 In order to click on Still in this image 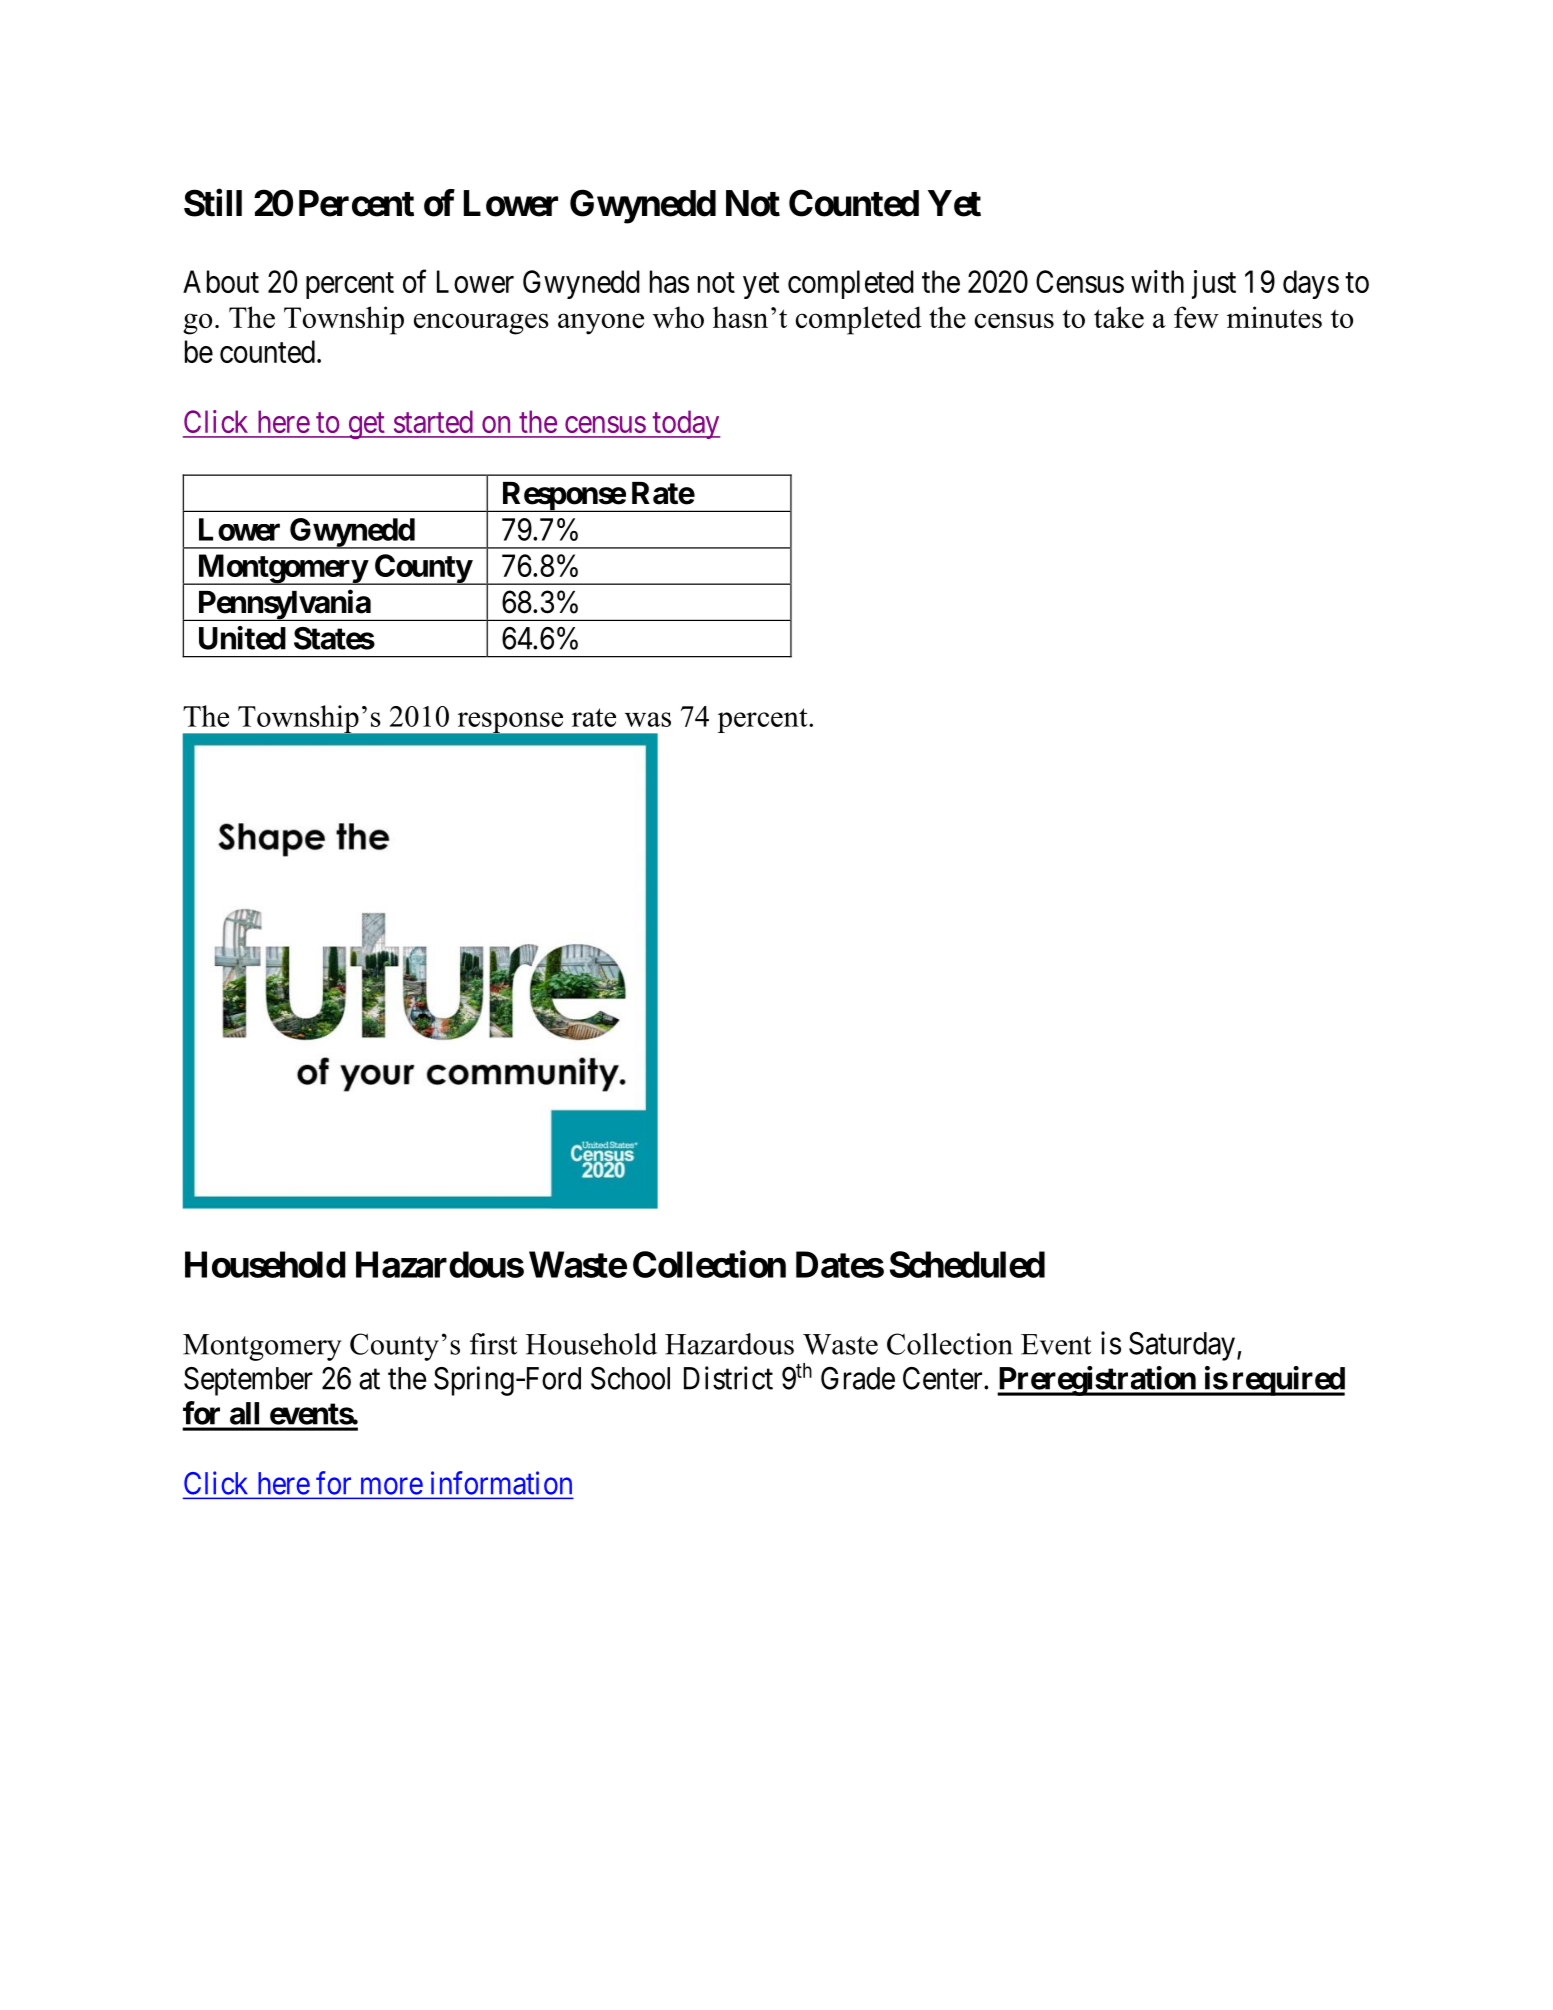, I will do `click(213, 203)`.
